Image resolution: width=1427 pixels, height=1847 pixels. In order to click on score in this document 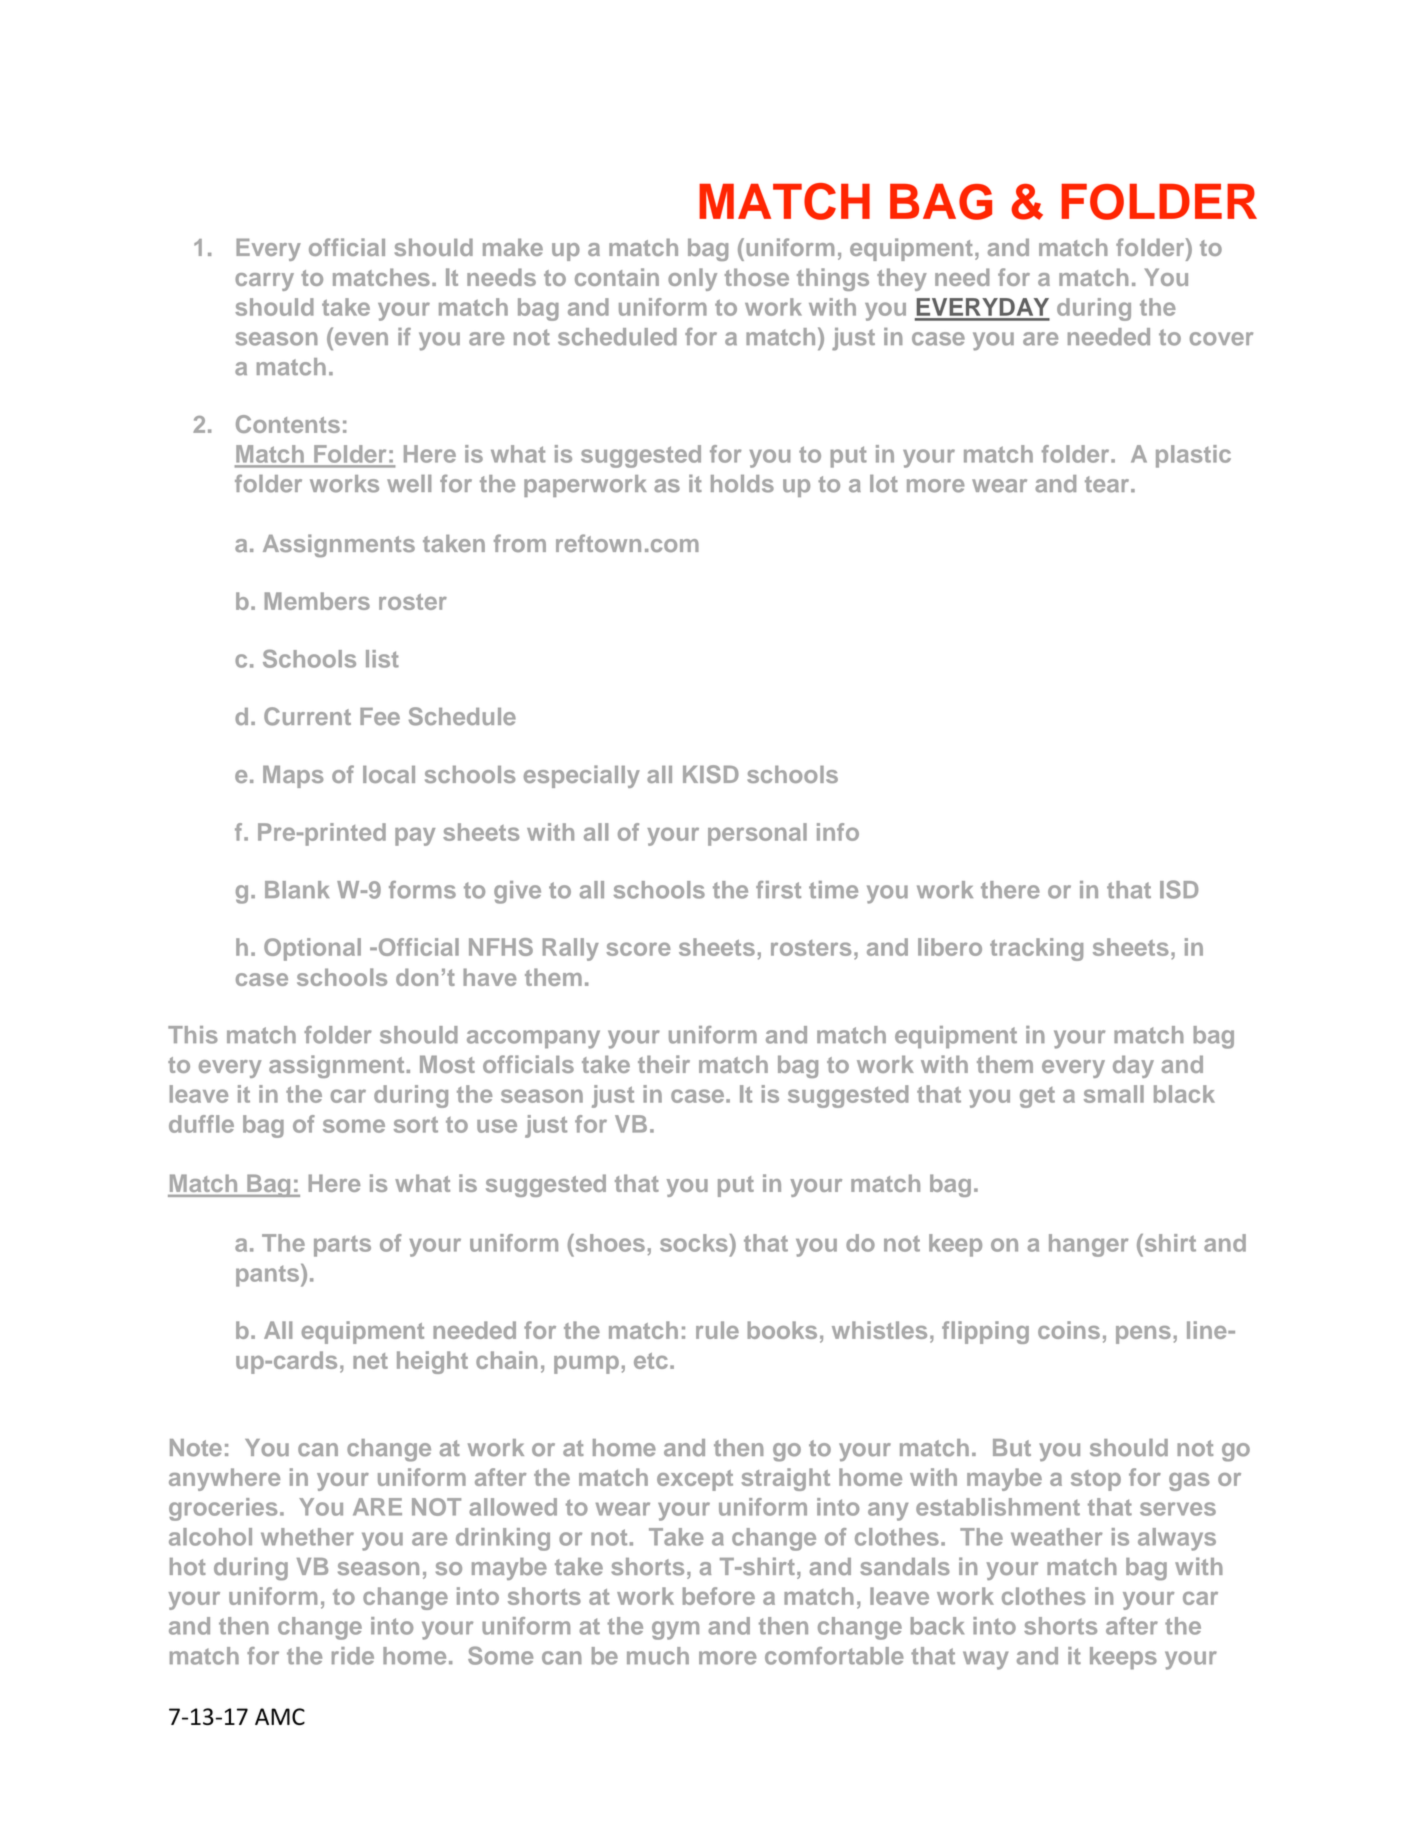, I will do `click(638, 949)`.
